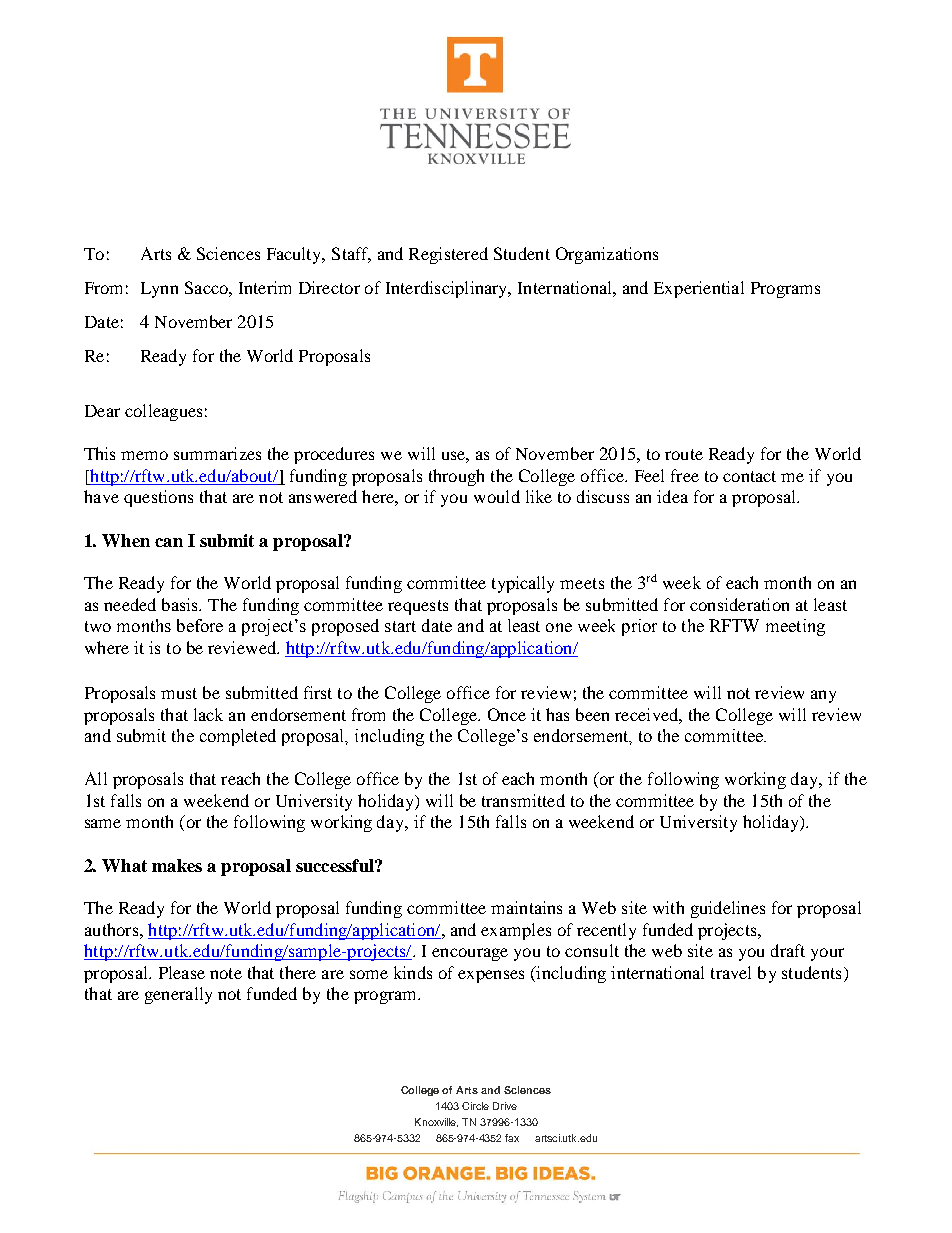  Describe the element at coordinates (739, 604) in the screenshot. I see `consideration` at that location.
